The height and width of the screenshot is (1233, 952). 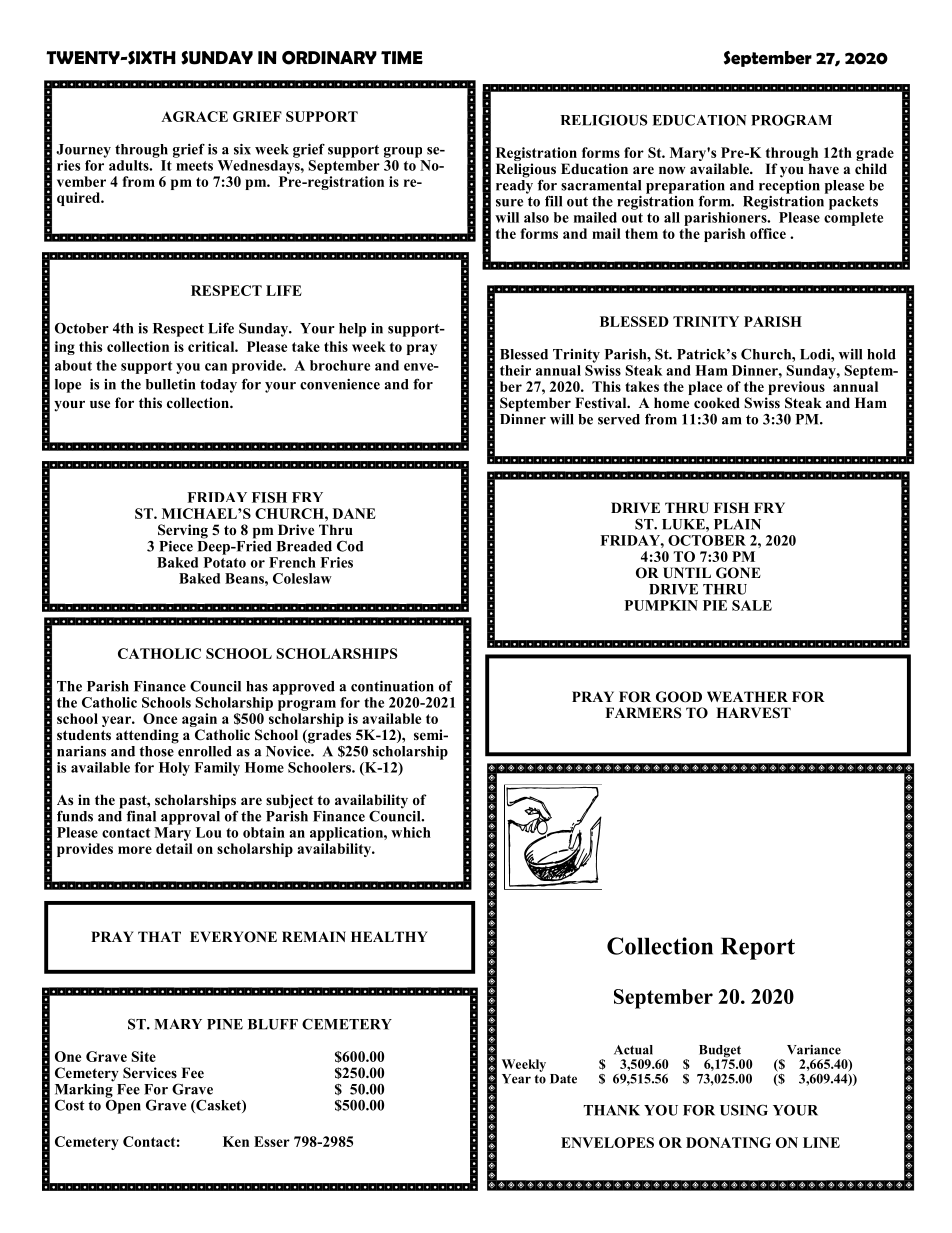 I want to click on Date, so click(x=563, y=1079).
